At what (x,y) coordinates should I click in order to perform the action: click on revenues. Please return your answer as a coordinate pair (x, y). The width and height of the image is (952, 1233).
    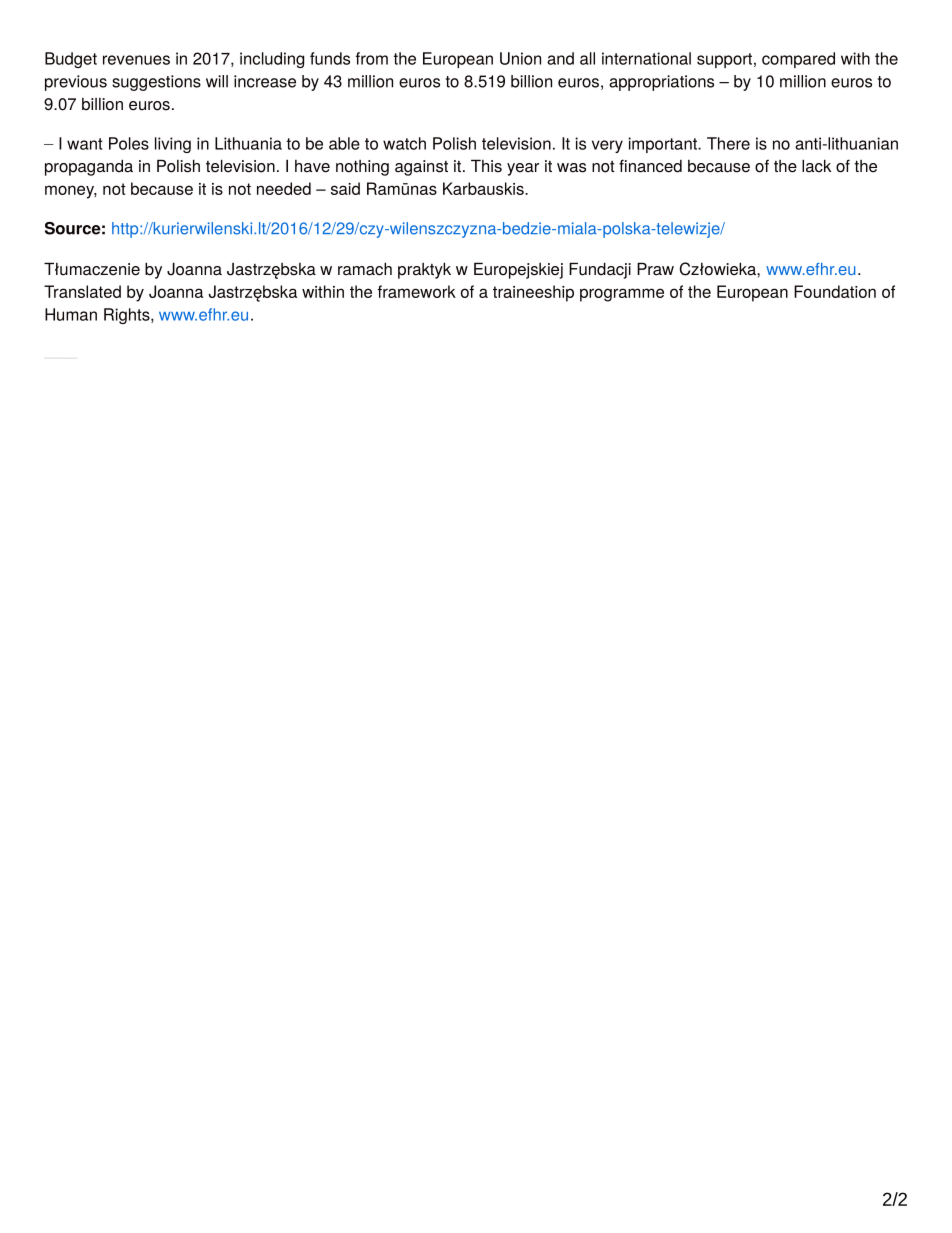
    Looking at the image, I should click on (136, 60).
